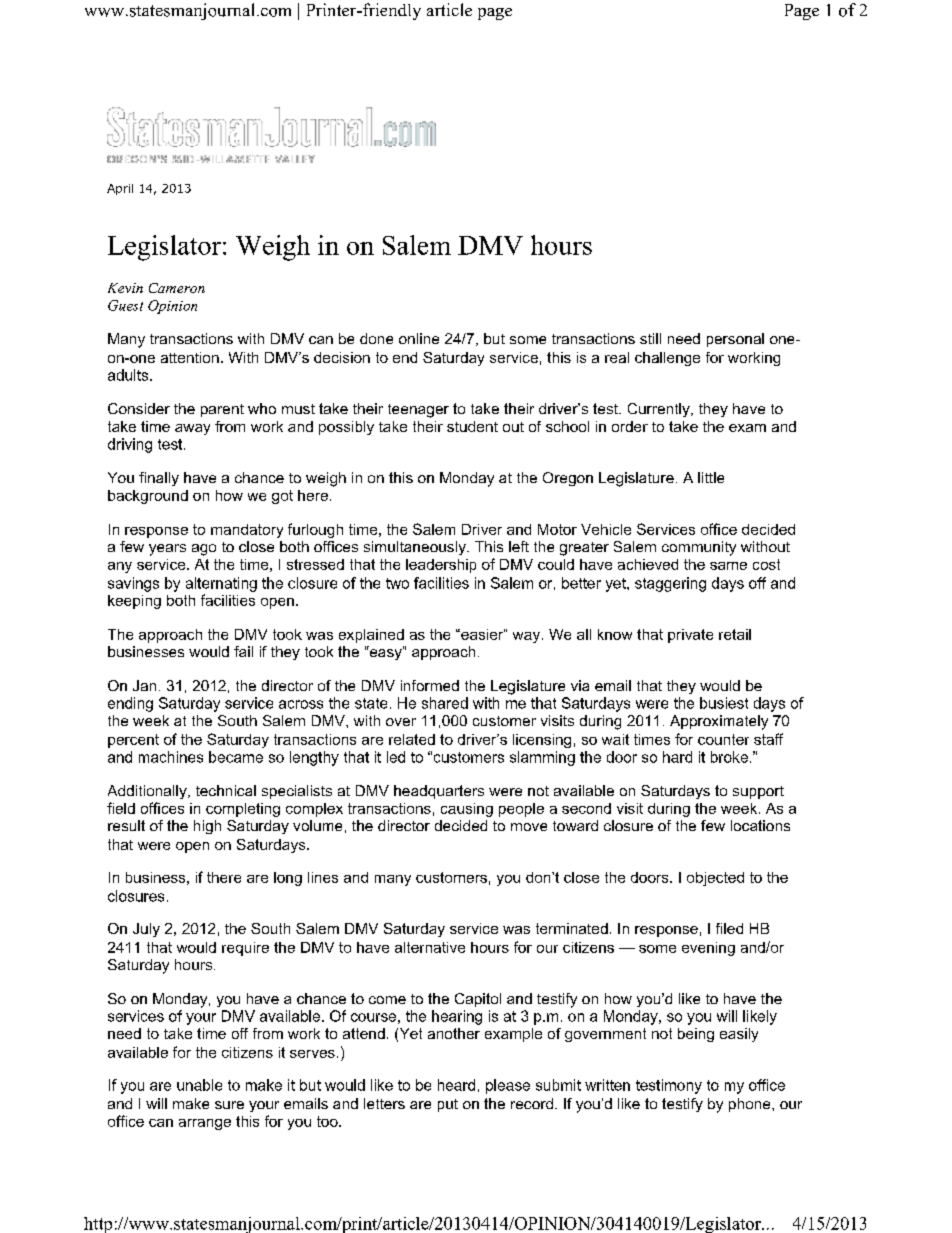 The width and height of the screenshot is (952, 1233). I want to click on phone, so click(751, 1105).
